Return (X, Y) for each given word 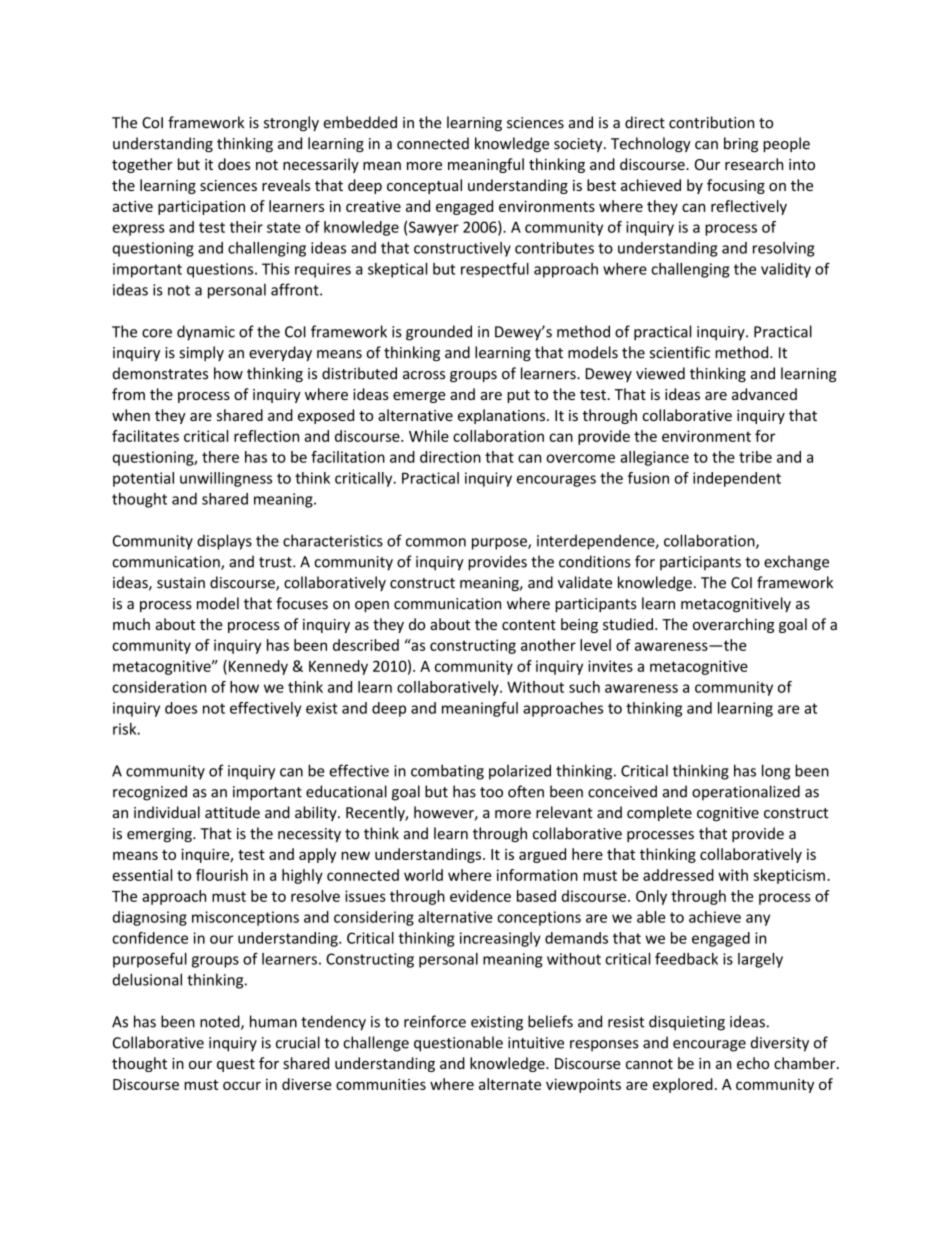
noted (221, 1022)
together (142, 165)
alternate (510, 1084)
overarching (733, 625)
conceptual (424, 186)
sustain (181, 583)
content (529, 625)
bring (741, 144)
